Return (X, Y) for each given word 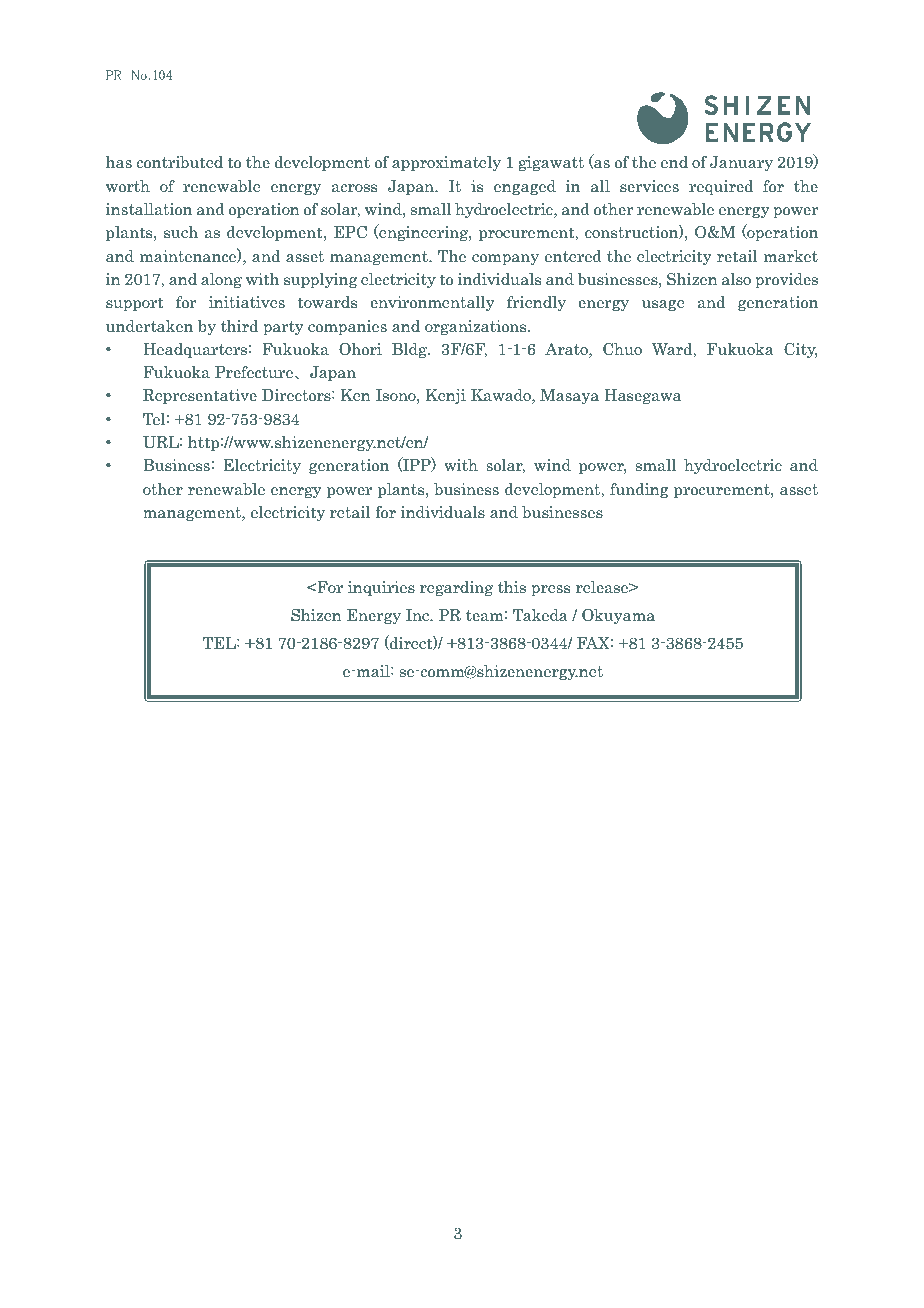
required (721, 187)
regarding (456, 588)
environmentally (432, 303)
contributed (179, 162)
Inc (418, 615)
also (736, 279)
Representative (200, 396)
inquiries (381, 588)
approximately (446, 163)
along (221, 280)
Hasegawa (642, 396)
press (550, 590)
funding (639, 490)
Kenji (445, 396)
